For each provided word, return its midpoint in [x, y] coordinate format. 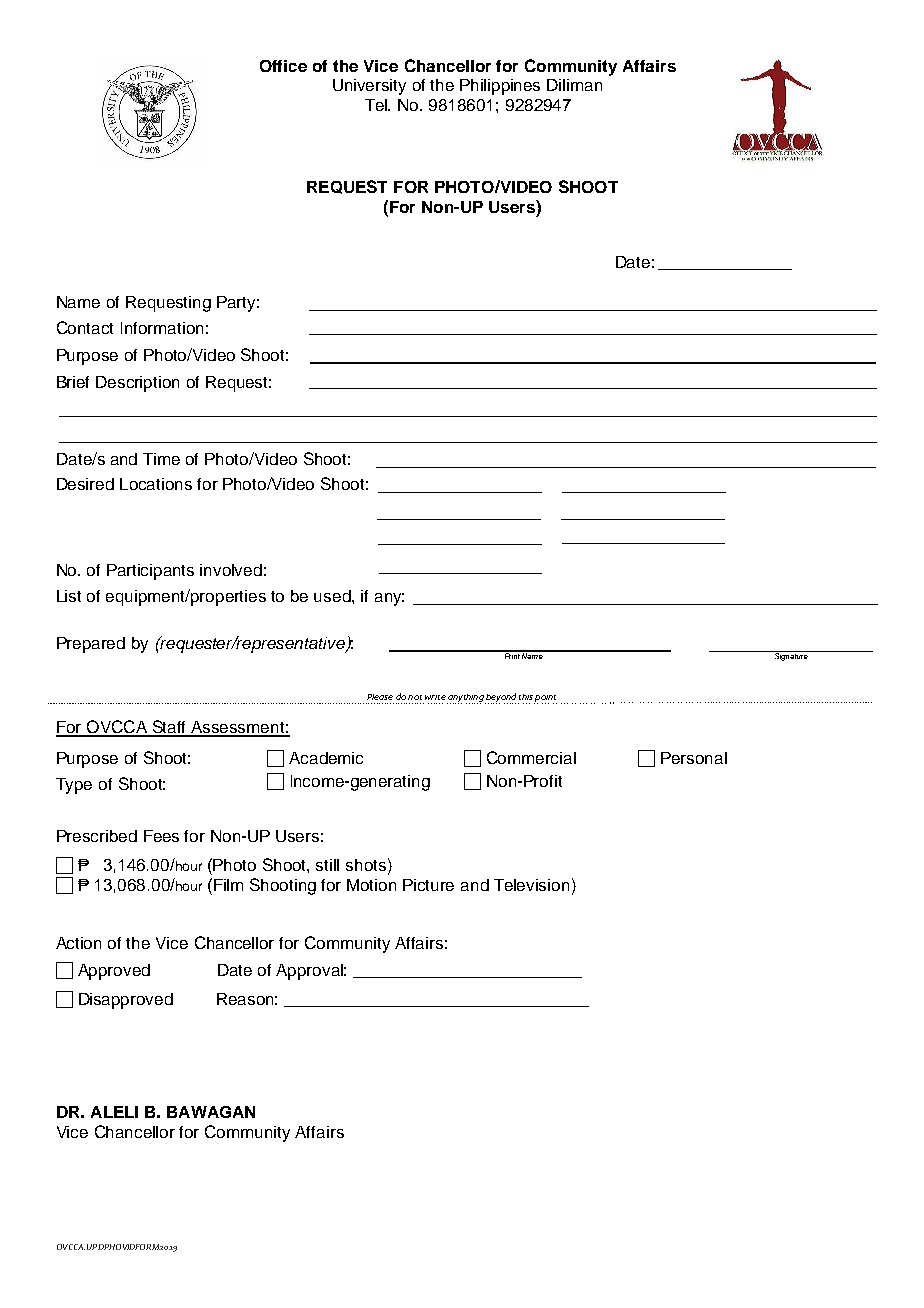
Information [162, 328]
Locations [156, 484]
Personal [694, 758]
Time [161, 459]
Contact [85, 327]
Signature [791, 656]
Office [283, 66]
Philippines [500, 87]
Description [137, 384]
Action [78, 943]
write [435, 697]
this [526, 697]
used [333, 596]
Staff [169, 728]
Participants [150, 572]
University [369, 87]
